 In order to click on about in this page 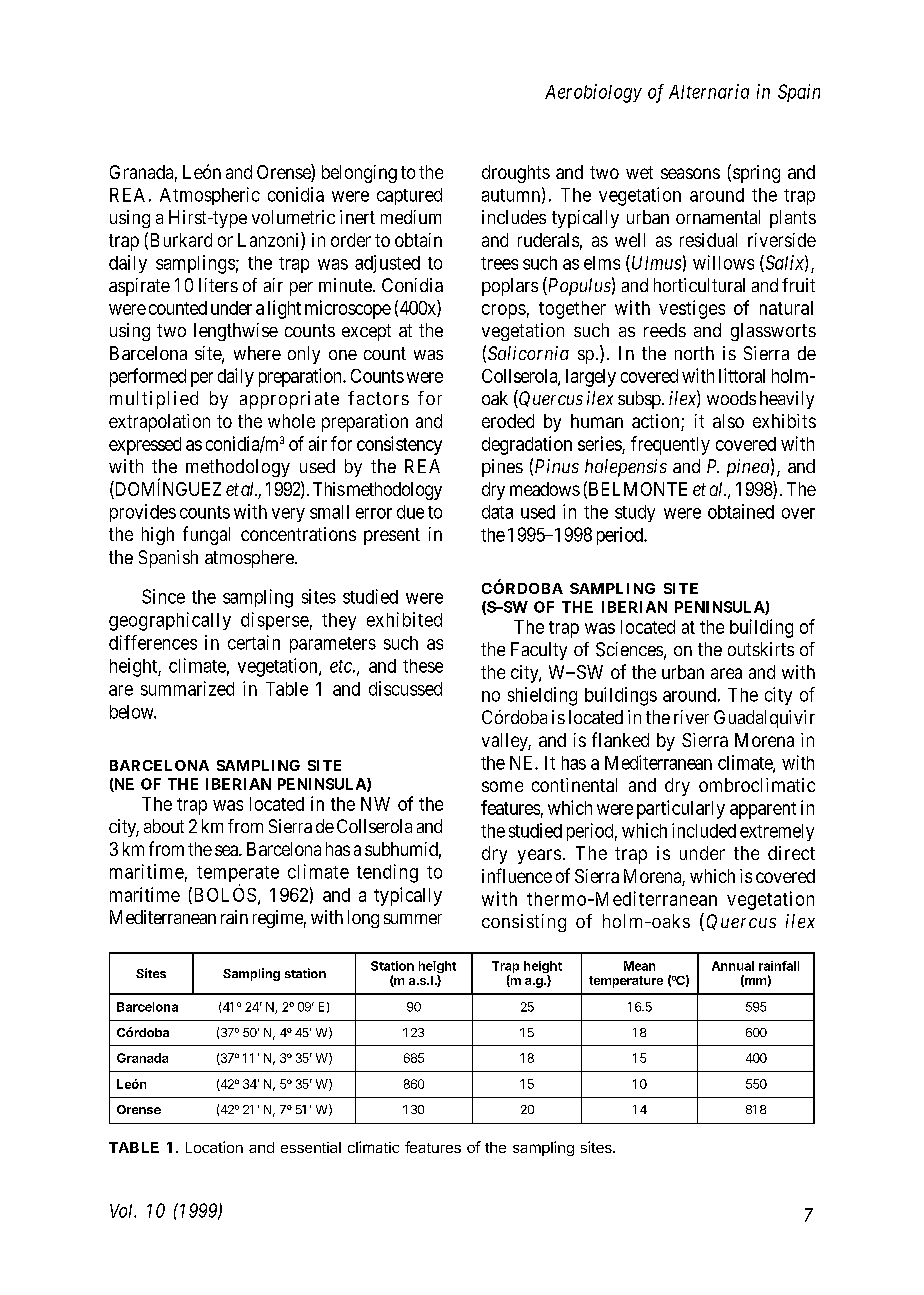, I will do `click(164, 826)`.
